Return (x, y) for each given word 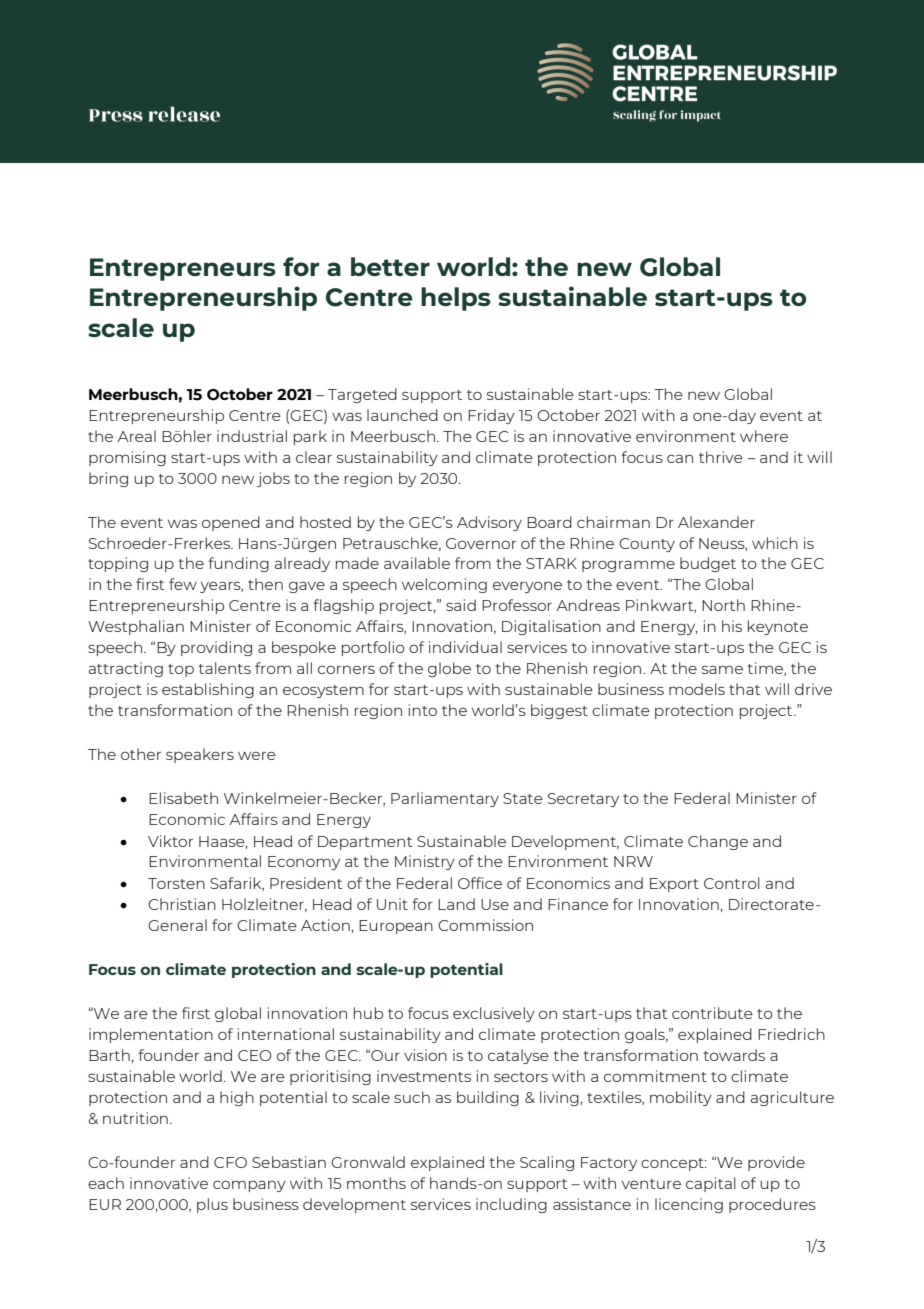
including (511, 1205)
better (390, 266)
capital (711, 1184)
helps (456, 299)
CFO (230, 1162)
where (764, 436)
